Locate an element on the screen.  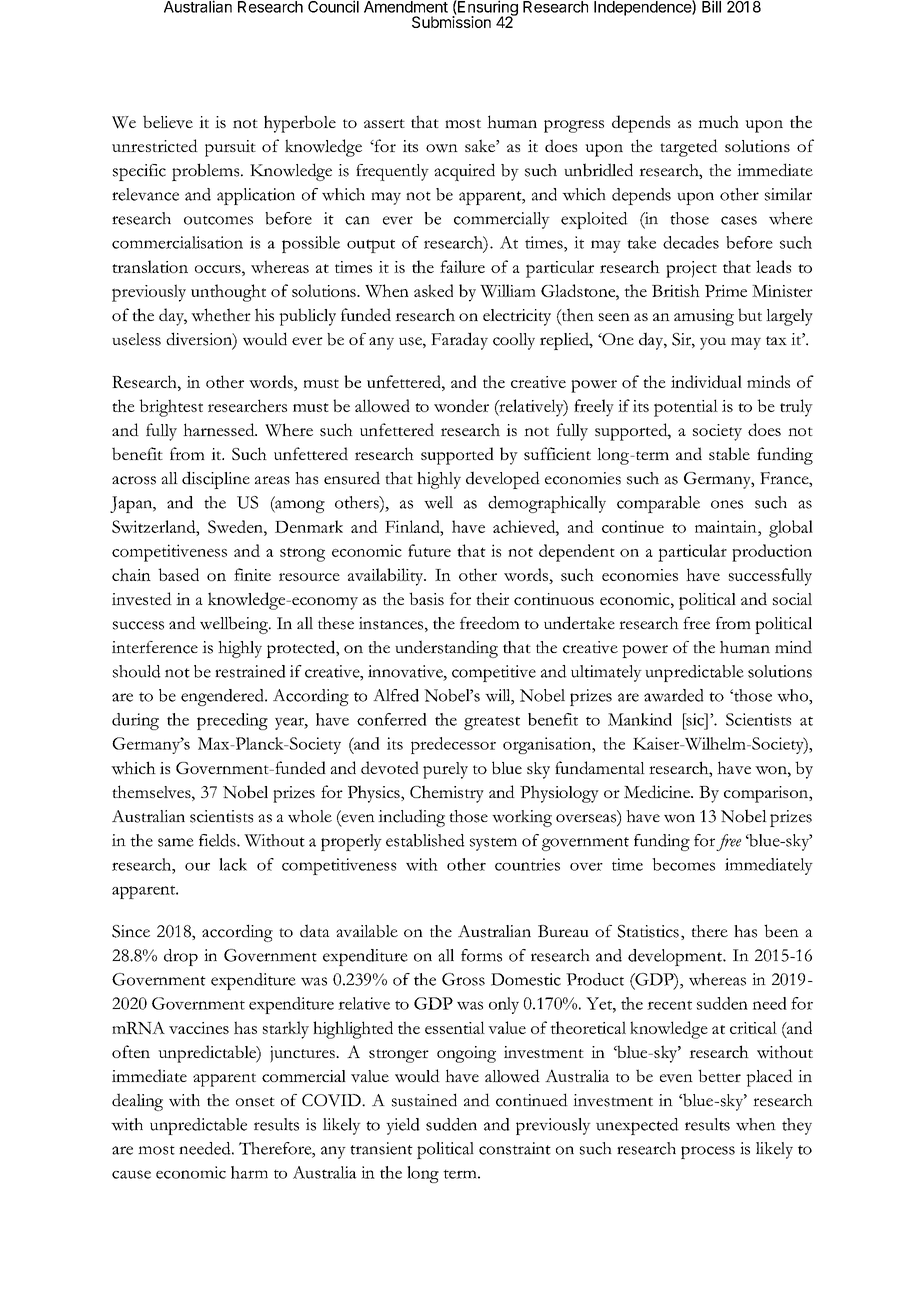
harm is located at coordinates (249, 1172).
